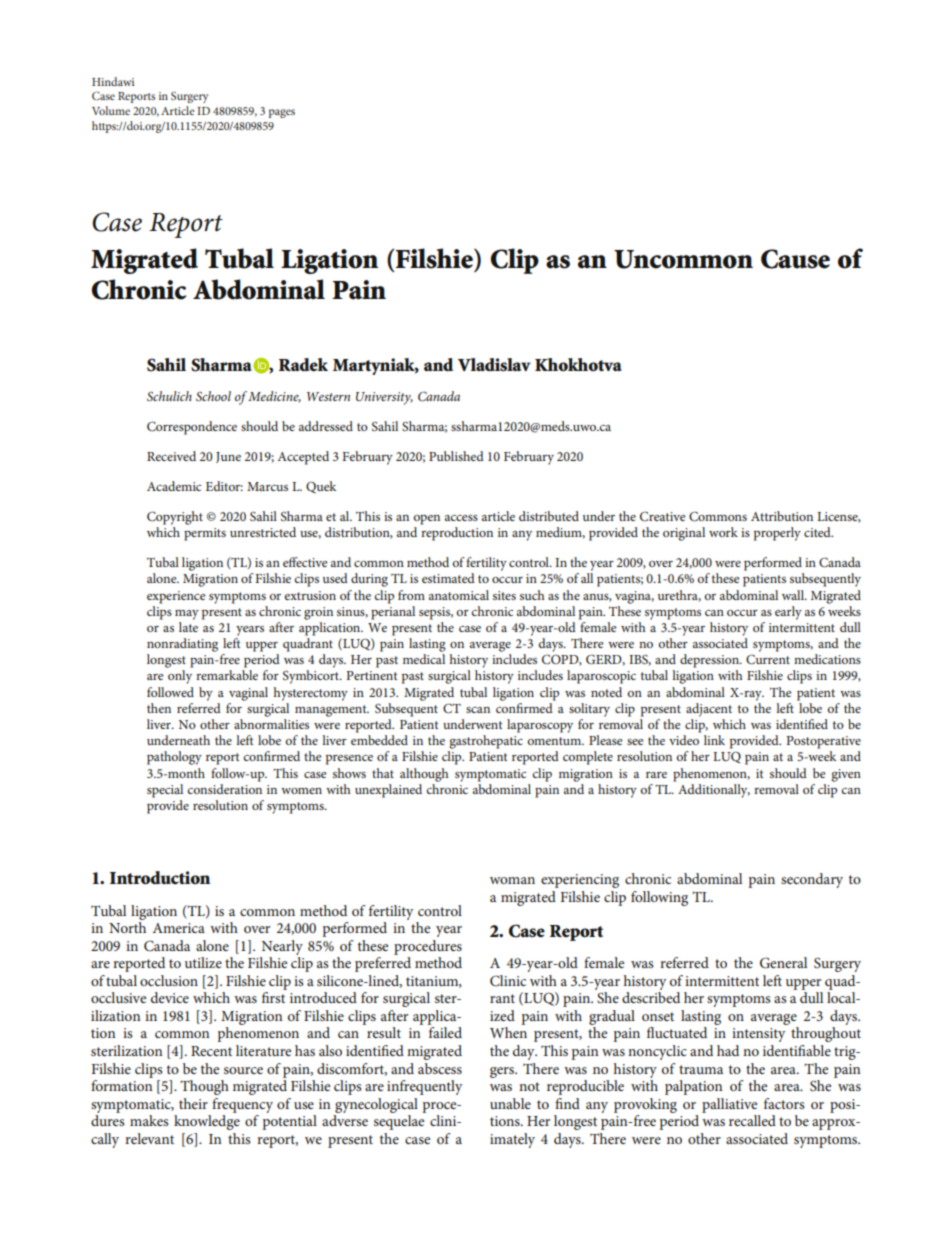 Image resolution: width=952 pixels, height=1233 pixels. Describe the element at coordinates (165, 791) in the image. I see `special` at that location.
